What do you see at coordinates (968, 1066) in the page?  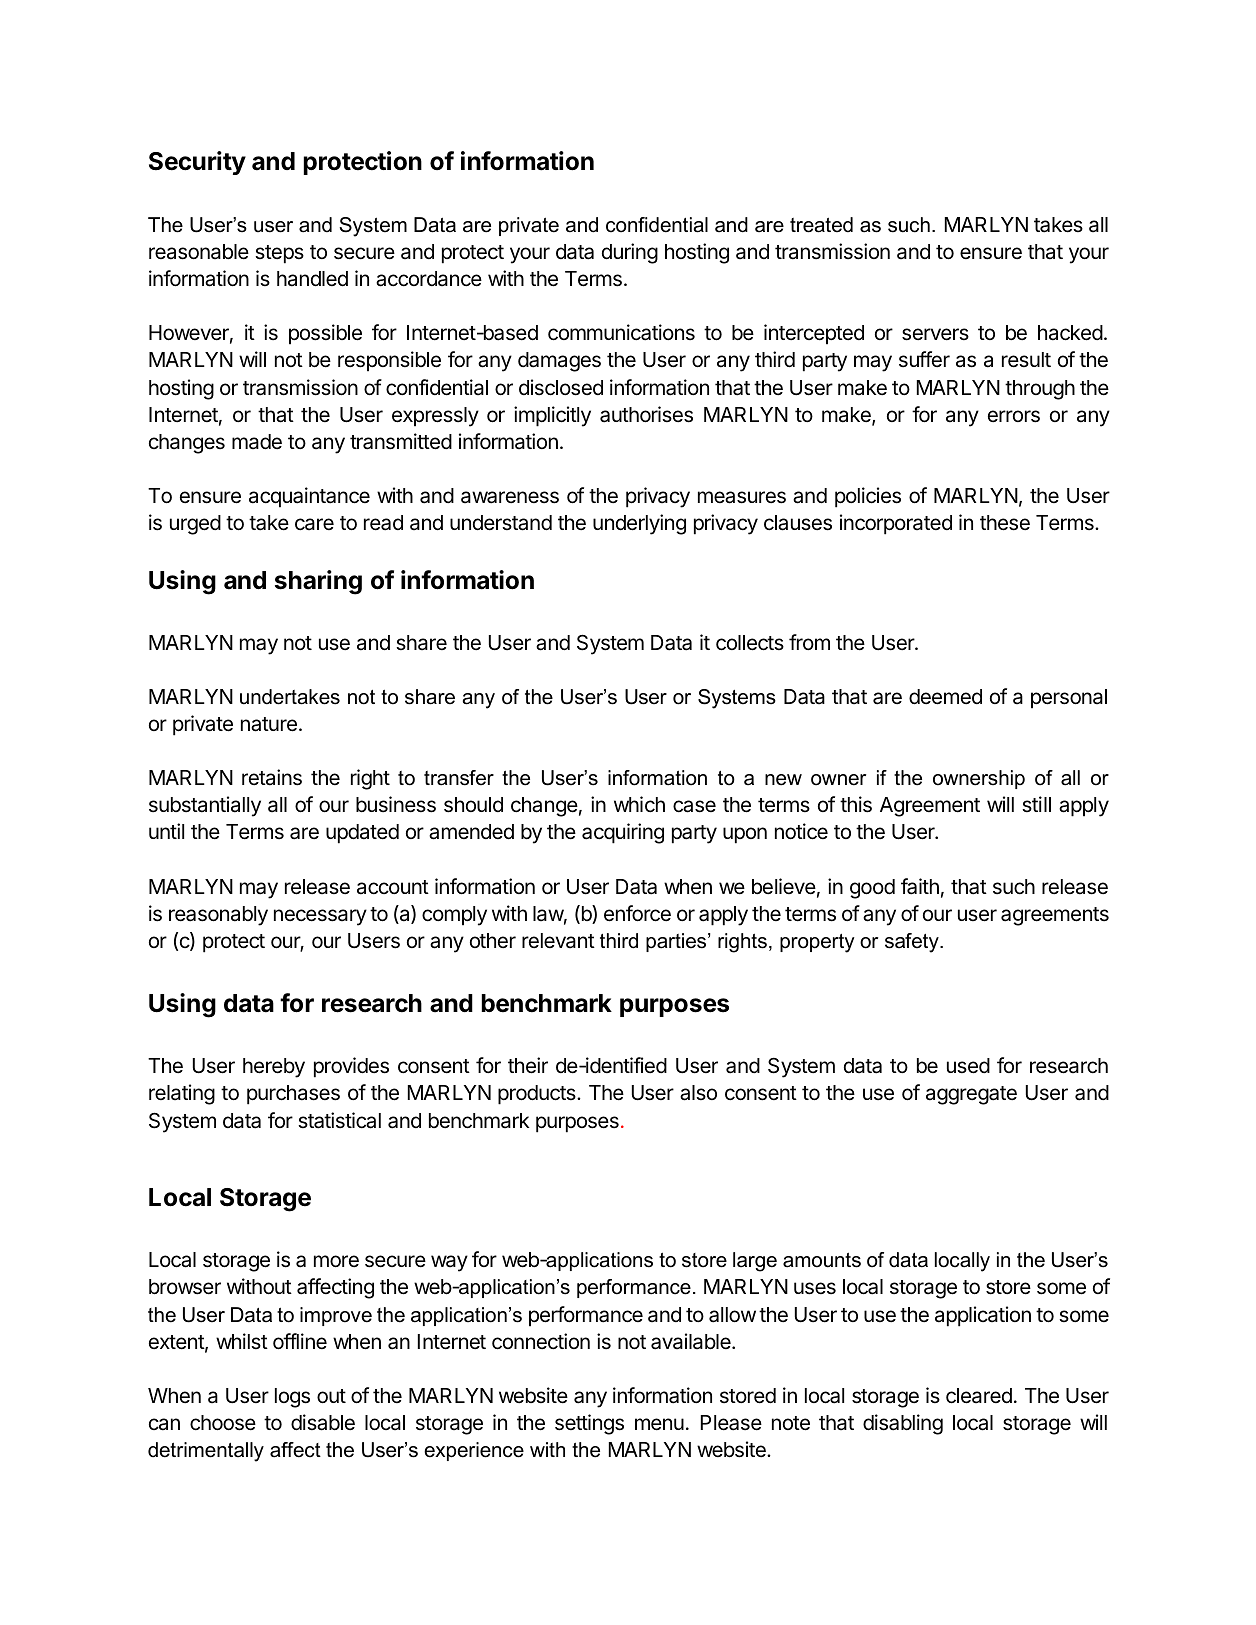 I see `used` at bounding box center [968, 1066].
